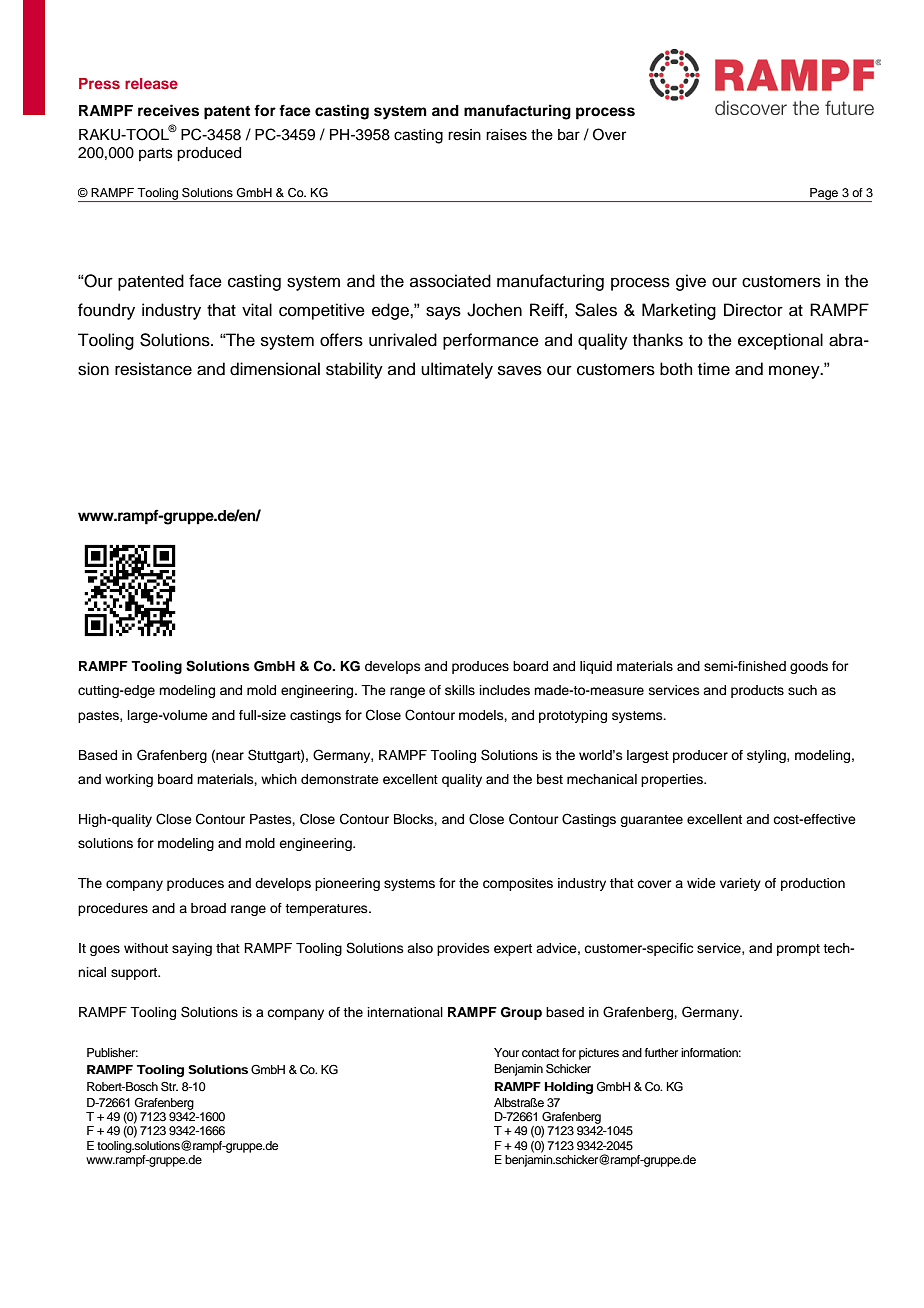 This page has width=924, height=1308. What do you see at coordinates (809, 667) in the page?
I see `goods` at bounding box center [809, 667].
